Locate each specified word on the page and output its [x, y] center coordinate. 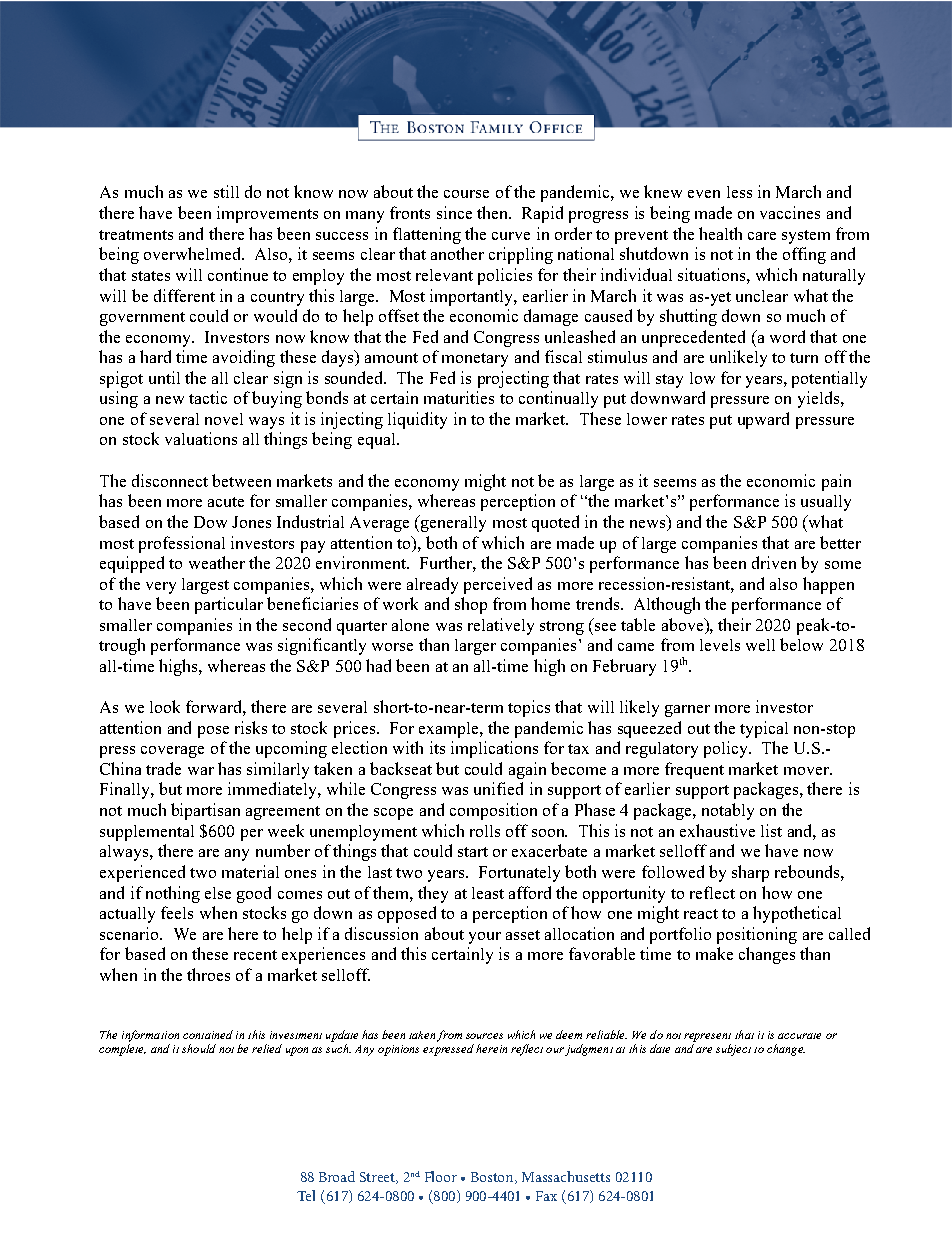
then [493, 212]
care [762, 236]
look [165, 706]
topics [529, 708]
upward [763, 420]
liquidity [417, 420]
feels [177, 912]
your [485, 938]
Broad [337, 1176]
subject [733, 1050]
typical [764, 729]
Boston [494, 1178]
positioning [757, 935]
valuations [201, 438]
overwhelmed [194, 253]
